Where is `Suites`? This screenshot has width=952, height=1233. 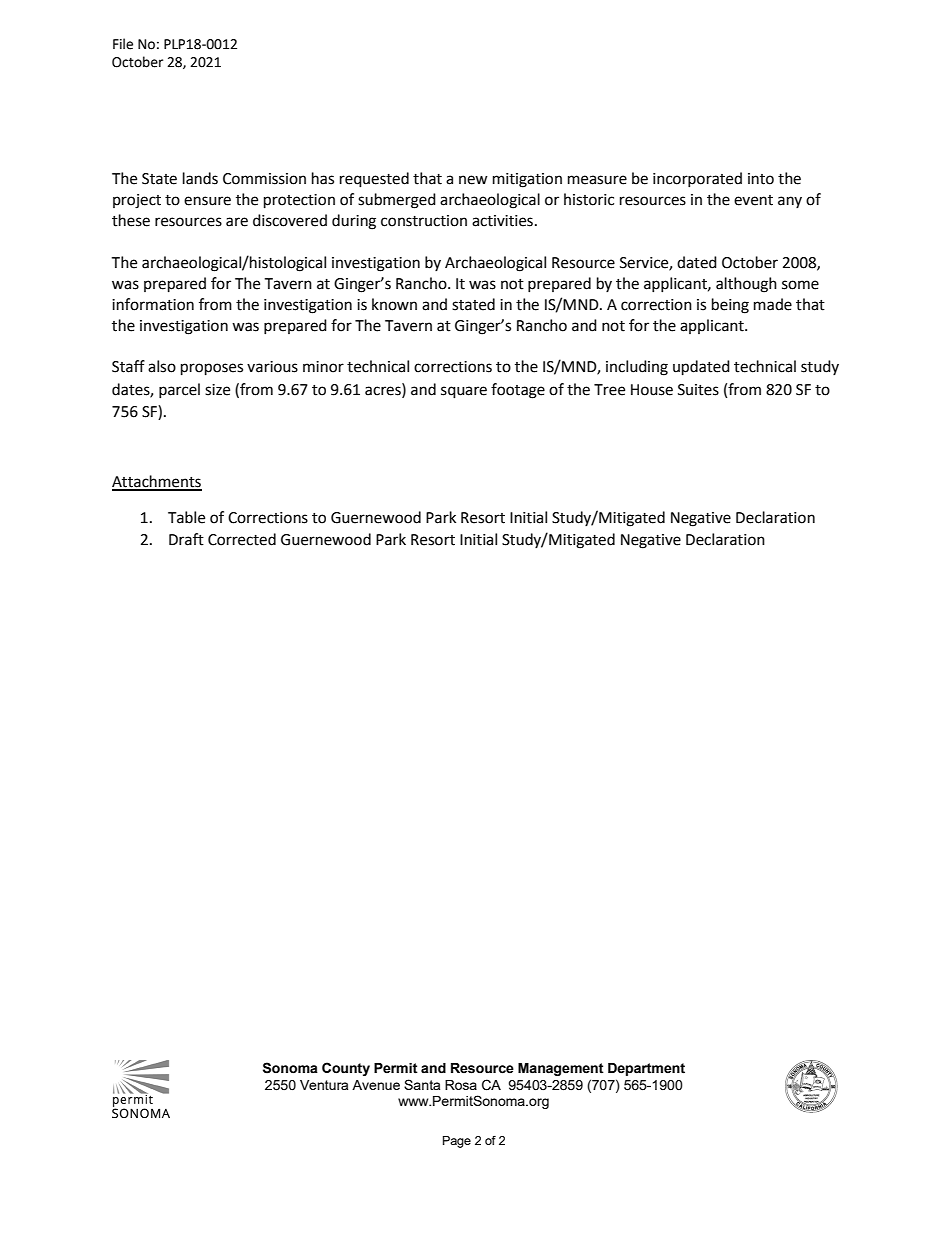
Suites is located at coordinates (698, 390).
